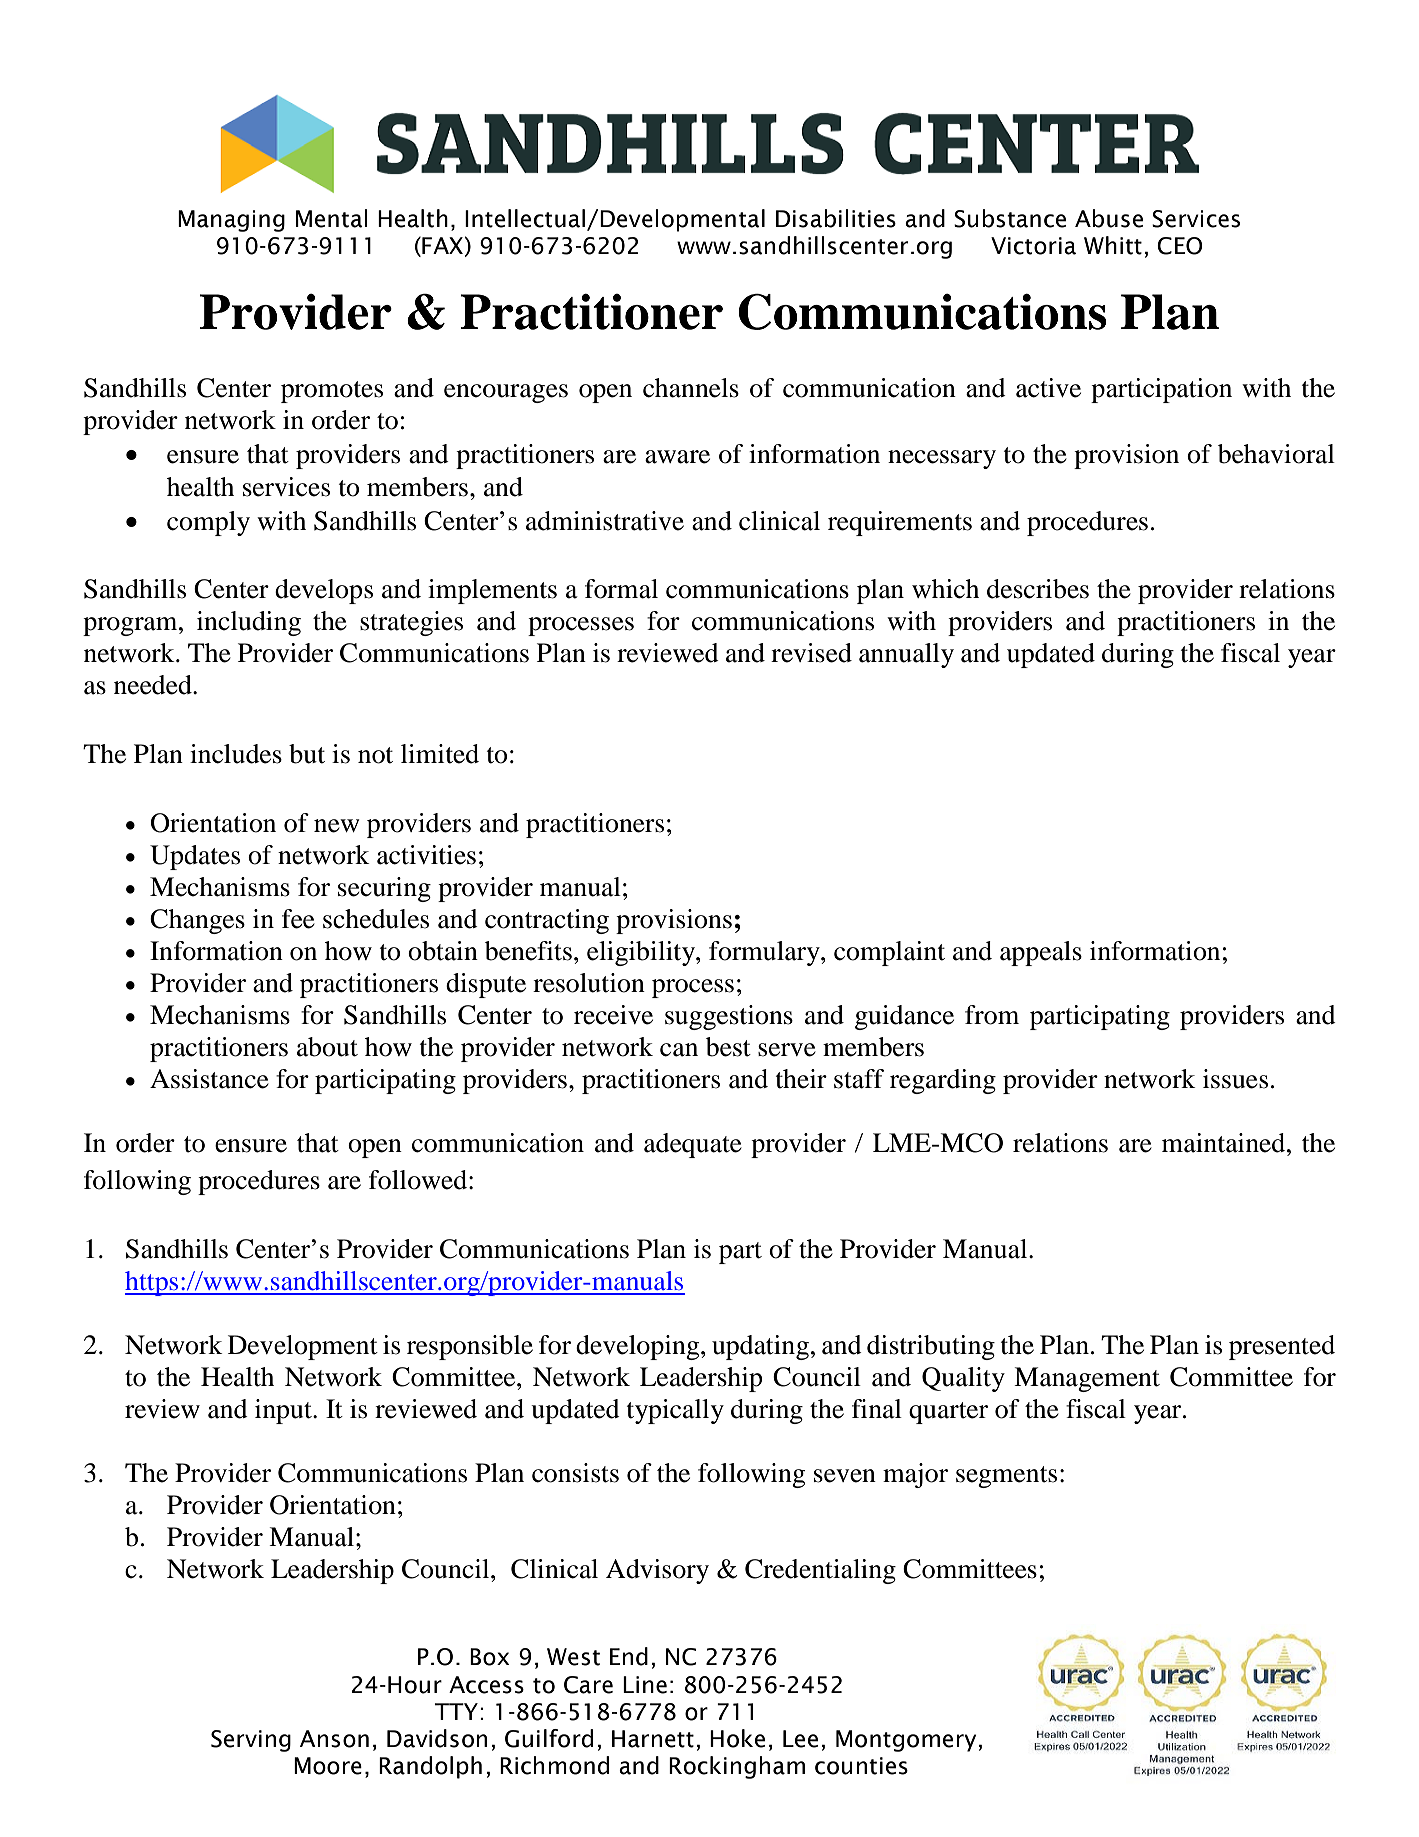 Image resolution: width=1419 pixels, height=1837 pixels. I want to click on Disabilities, so click(836, 218).
